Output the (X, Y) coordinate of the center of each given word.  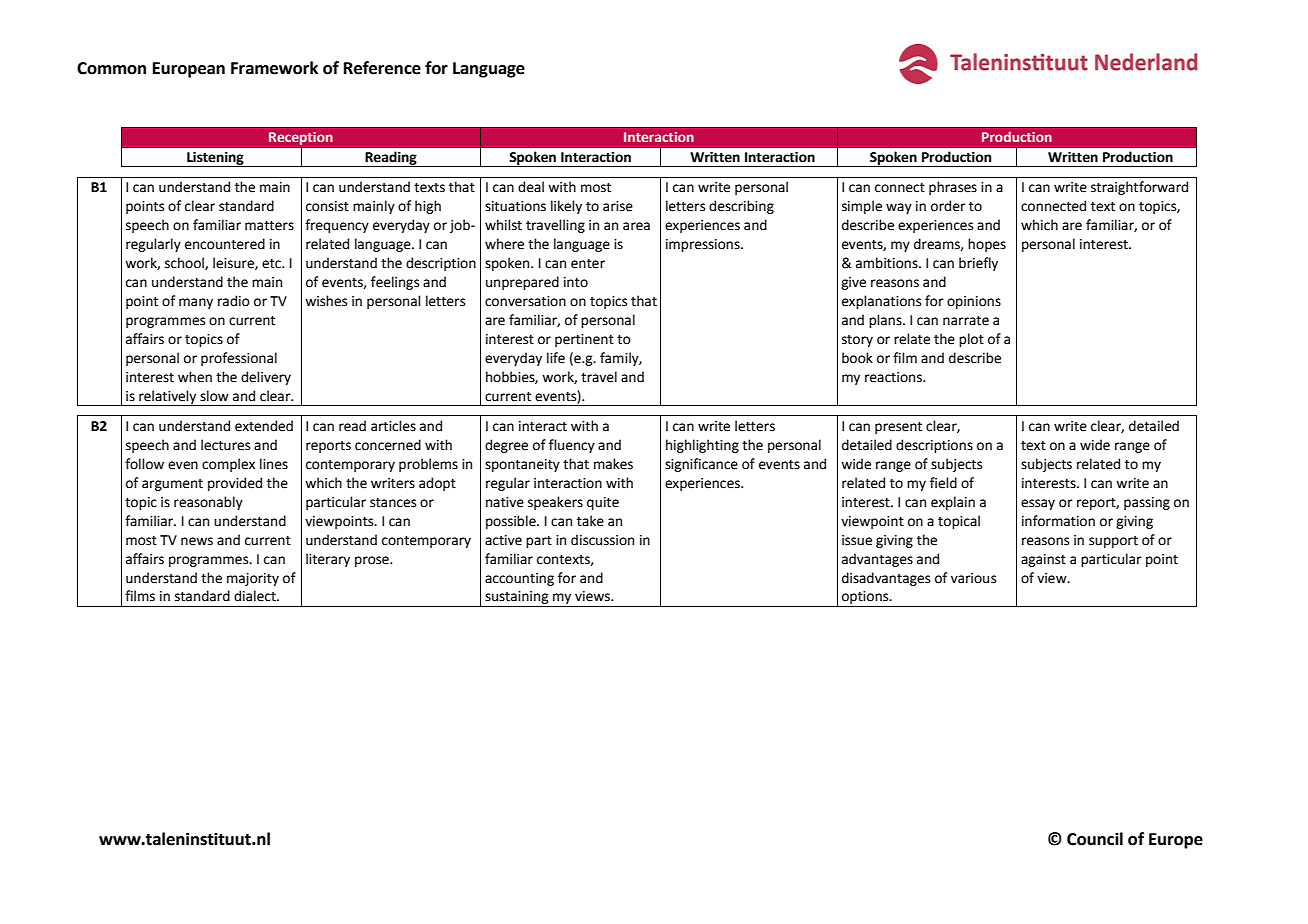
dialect (256, 596)
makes (613, 464)
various (973, 578)
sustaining (517, 599)
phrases (953, 188)
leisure (234, 263)
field (943, 483)
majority (253, 579)
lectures (225, 445)
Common (111, 68)
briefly (978, 264)
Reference (382, 68)
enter (588, 264)
